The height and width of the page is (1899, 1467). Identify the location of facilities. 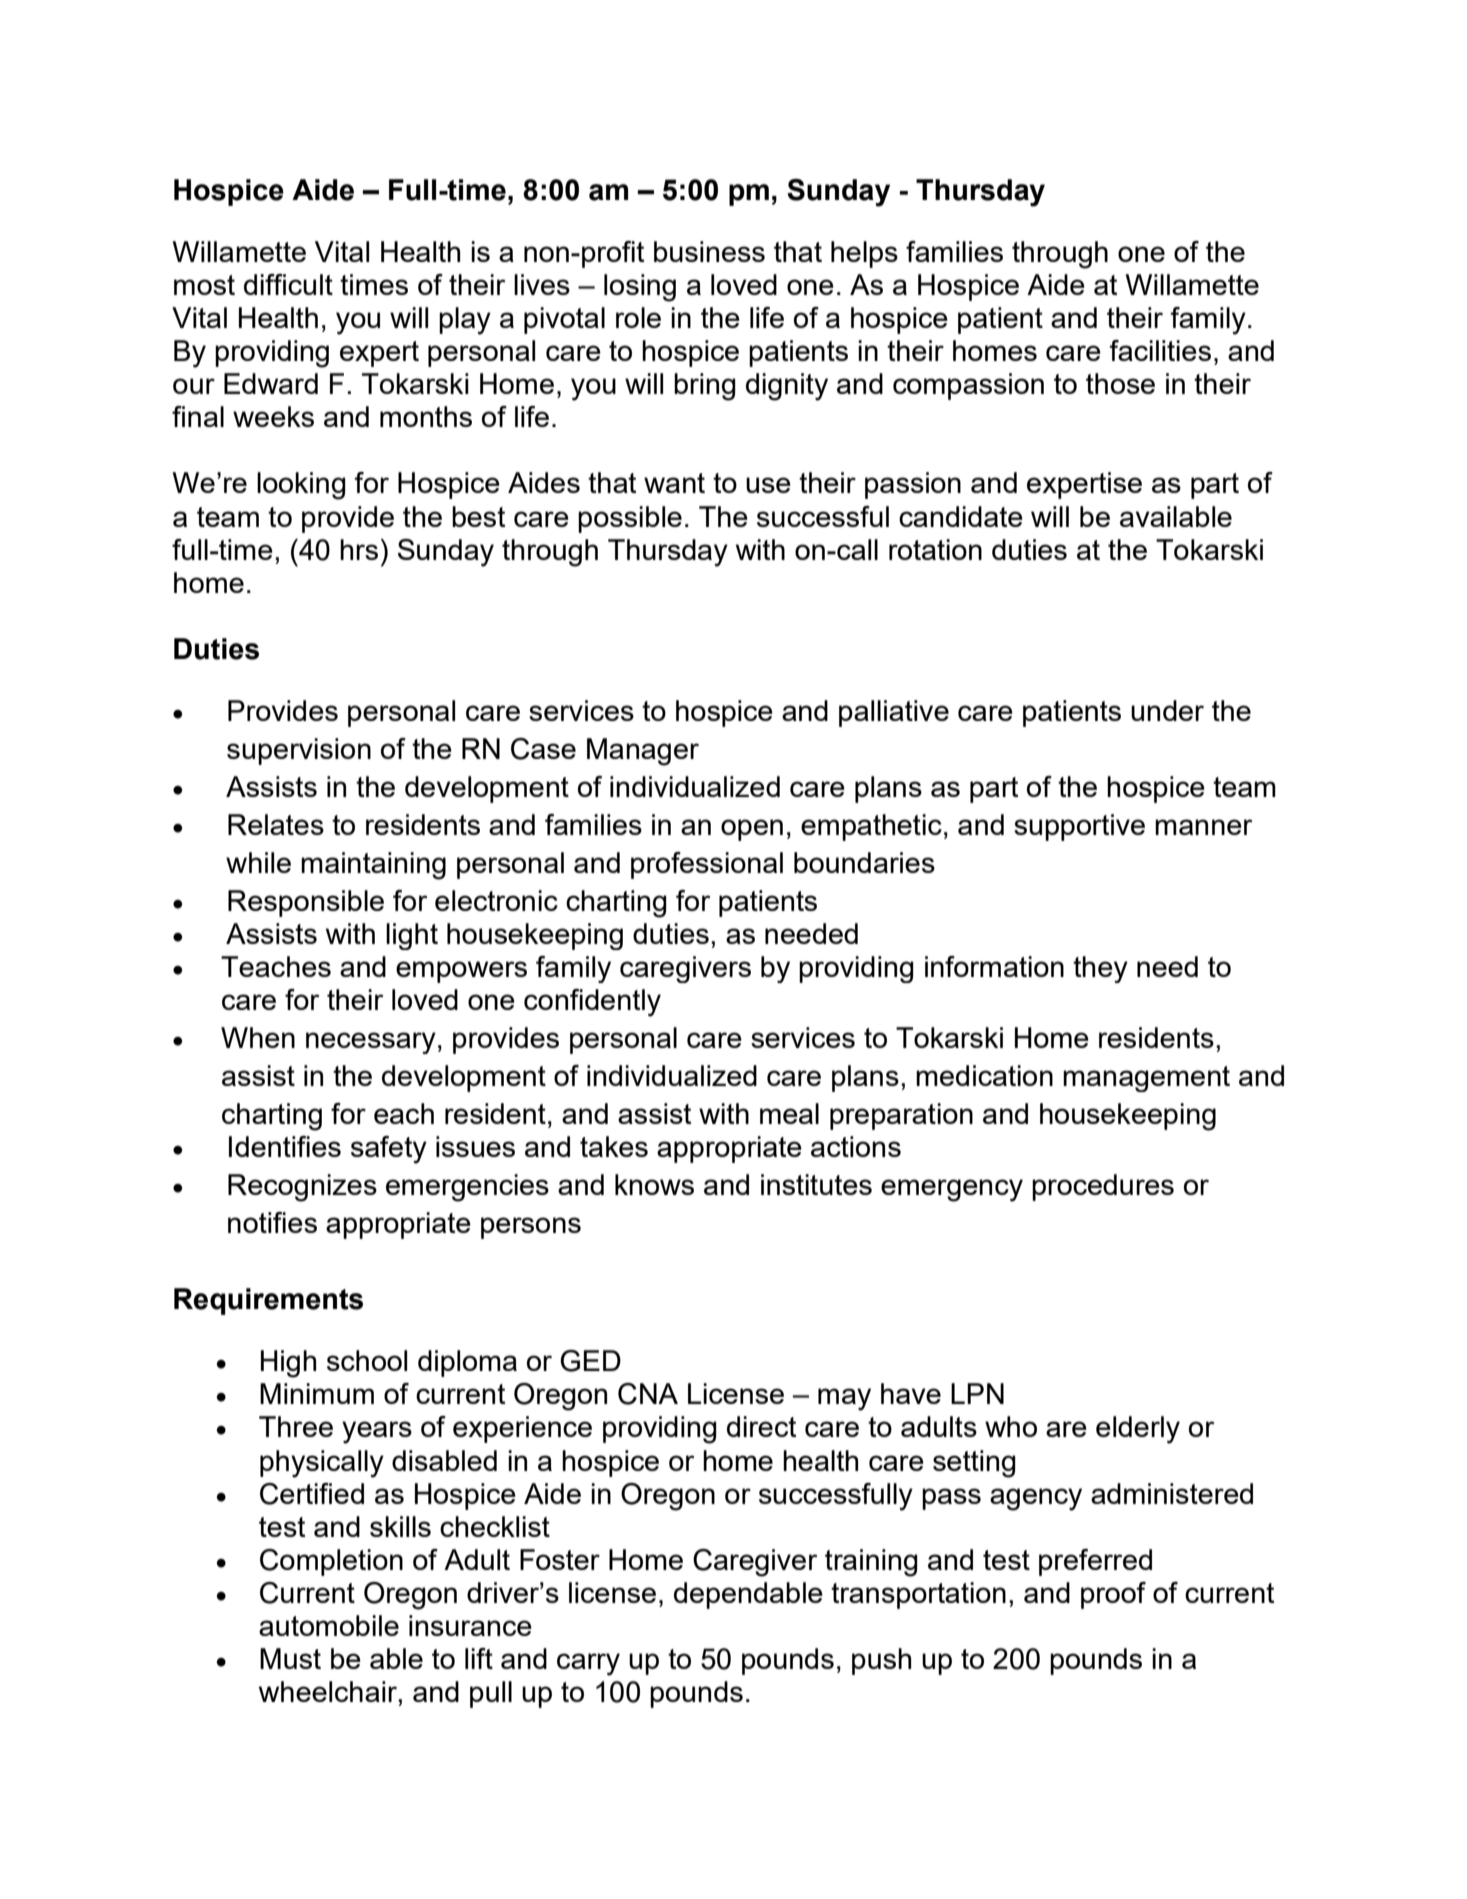
(1160, 350).
